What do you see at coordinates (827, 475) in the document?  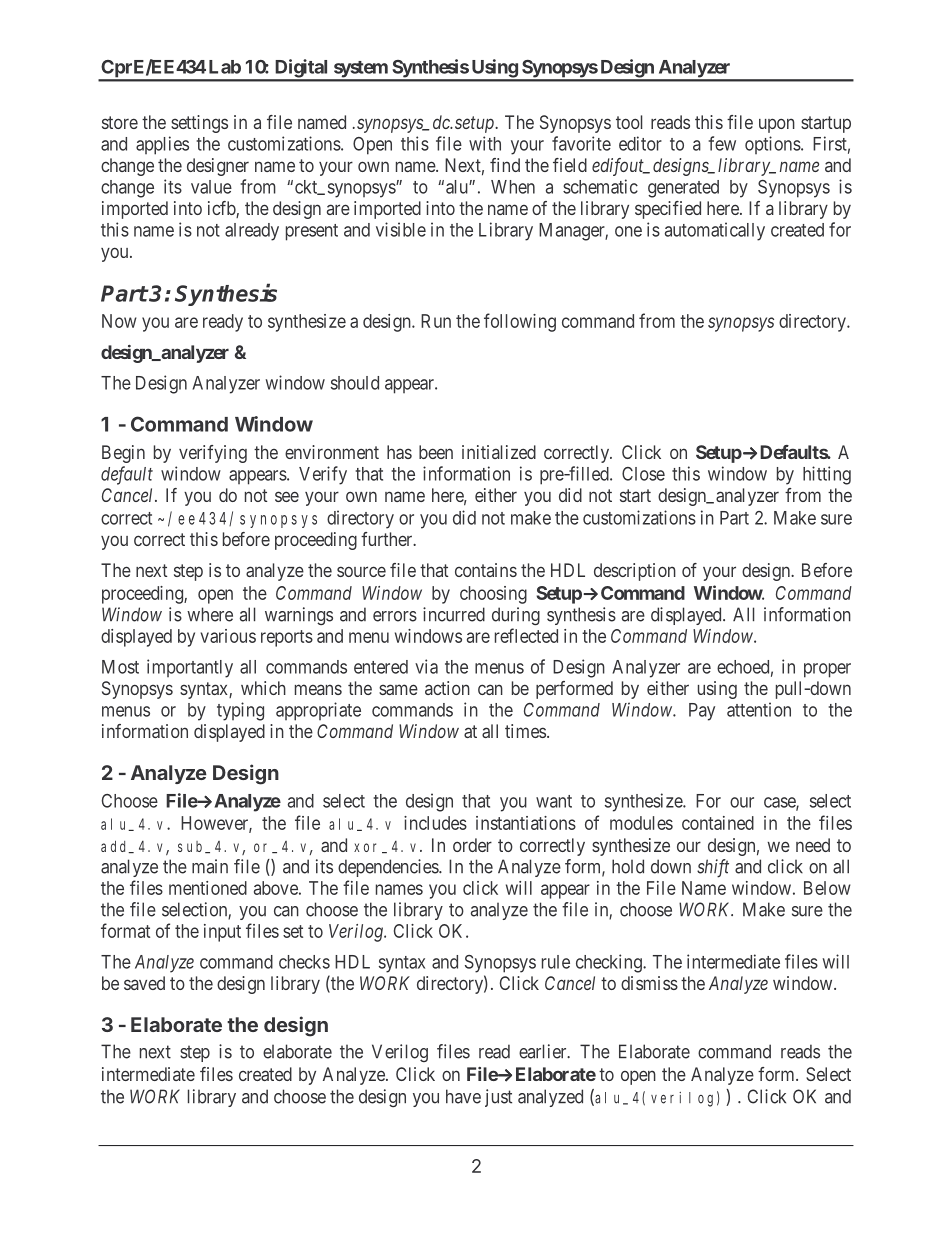 I see `hitting` at bounding box center [827, 475].
